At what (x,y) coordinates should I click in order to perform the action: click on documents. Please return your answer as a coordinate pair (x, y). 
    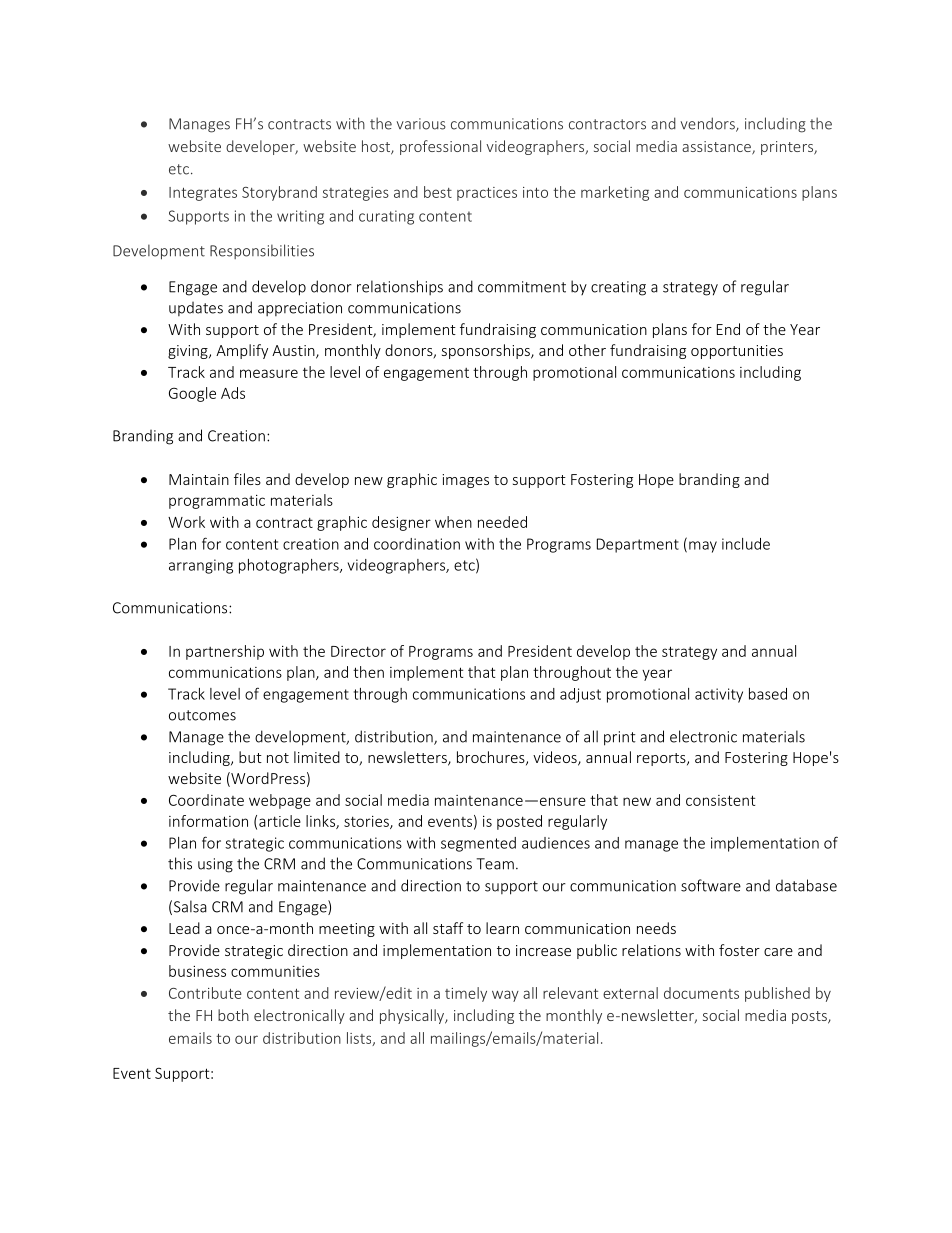
    Looking at the image, I should click on (701, 993).
